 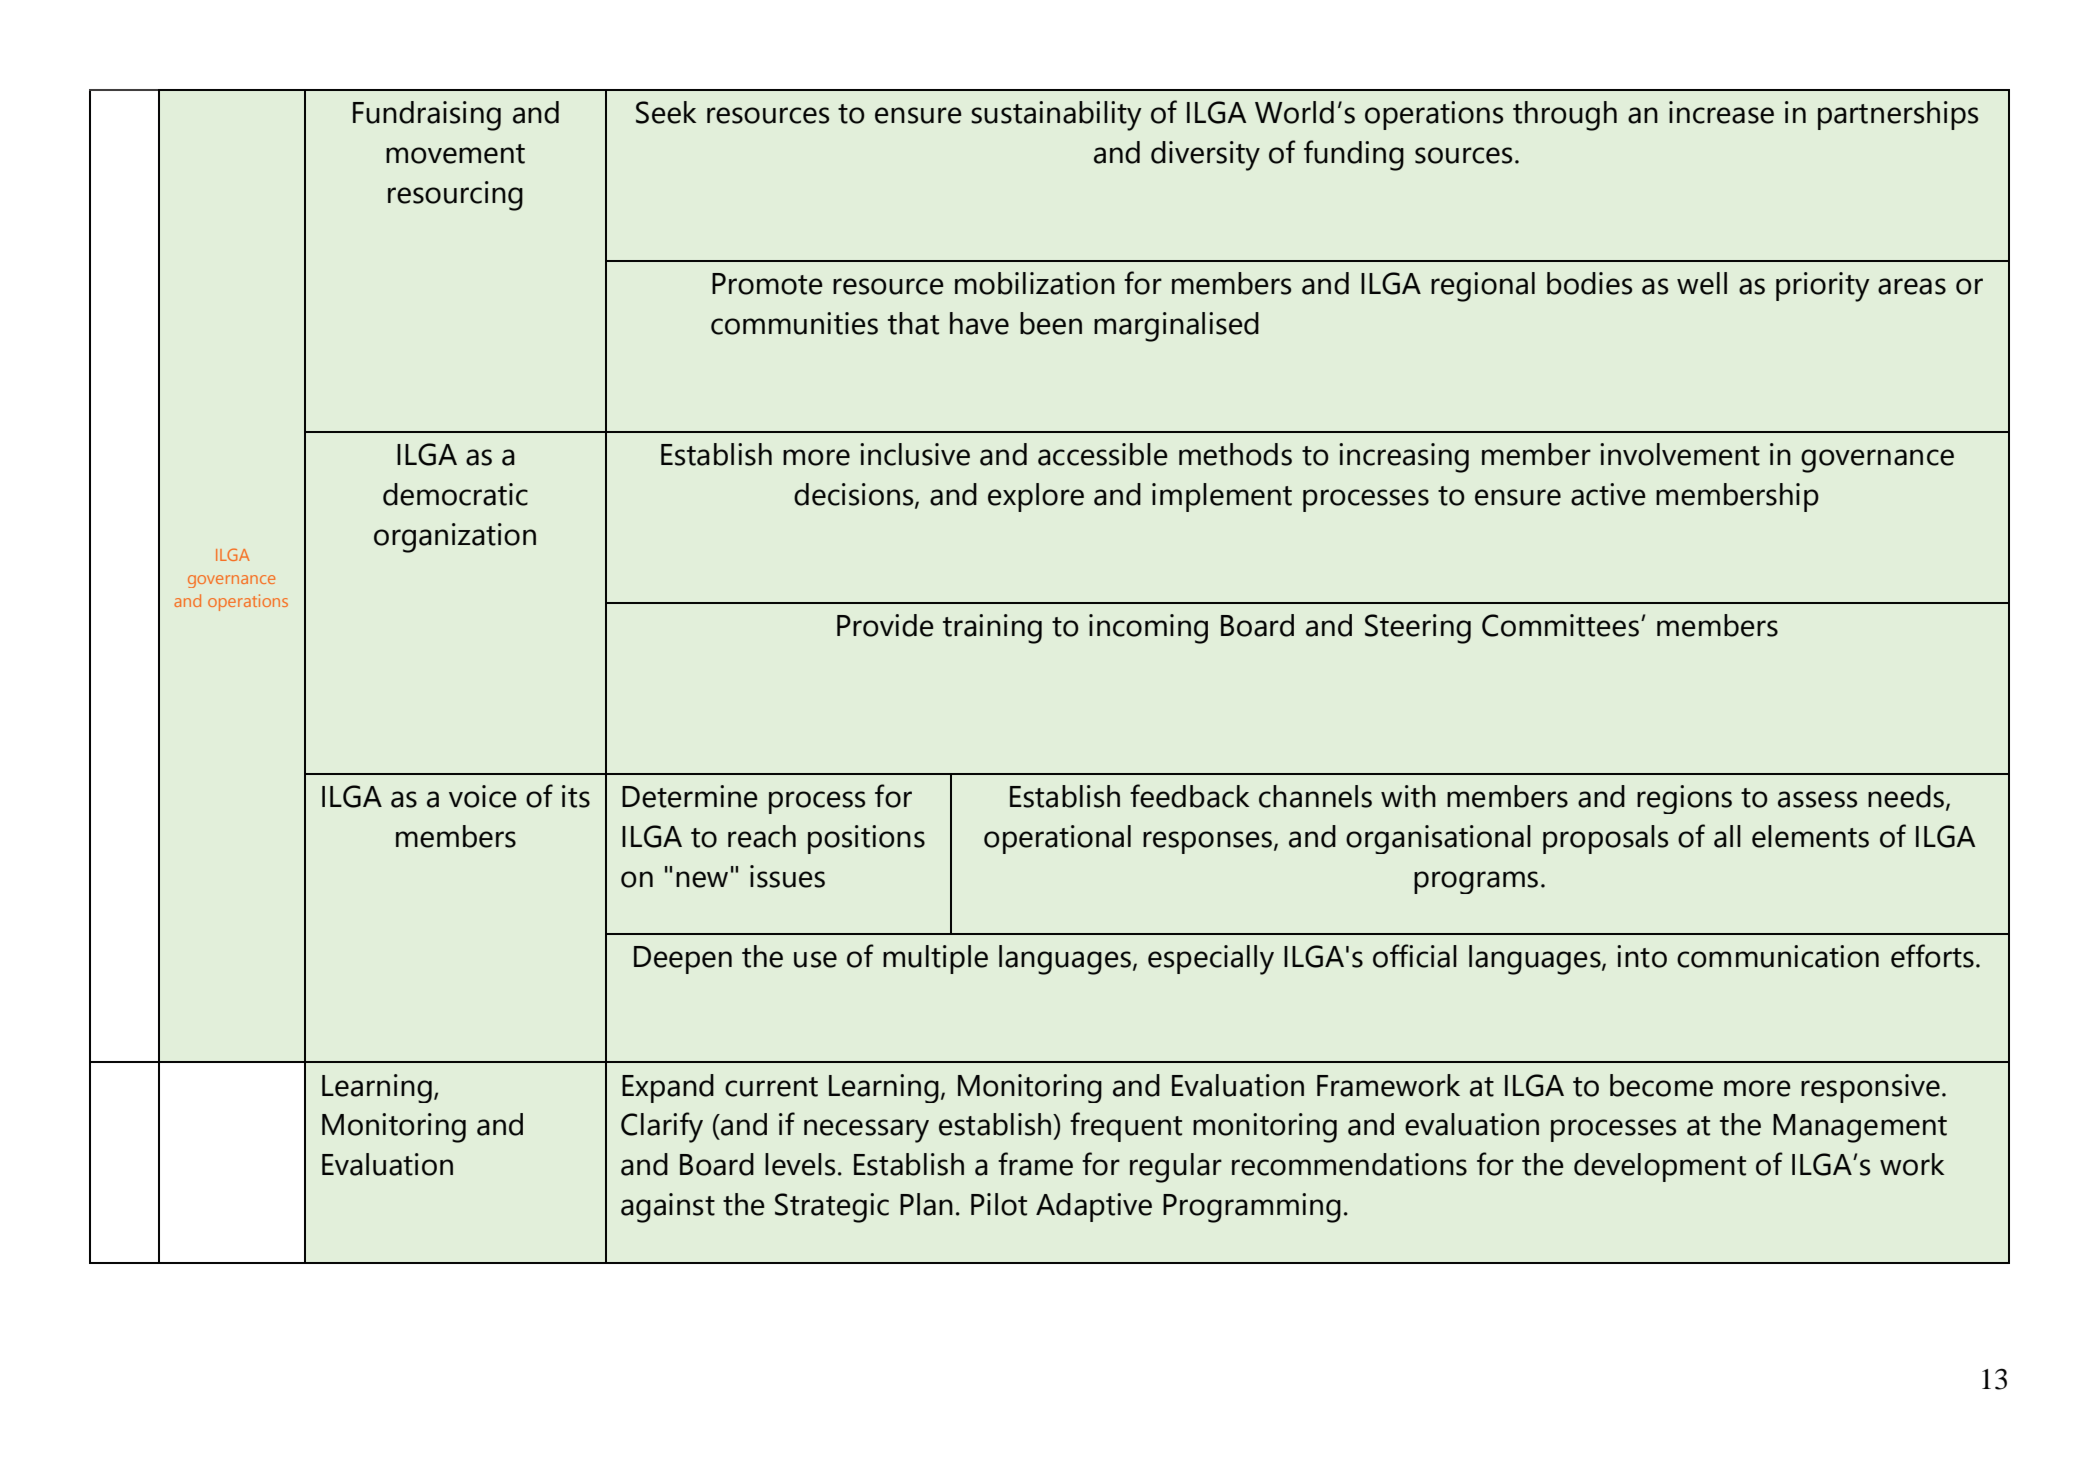 What do you see at coordinates (1189, 796) in the screenshot?
I see `feedback` at bounding box center [1189, 796].
